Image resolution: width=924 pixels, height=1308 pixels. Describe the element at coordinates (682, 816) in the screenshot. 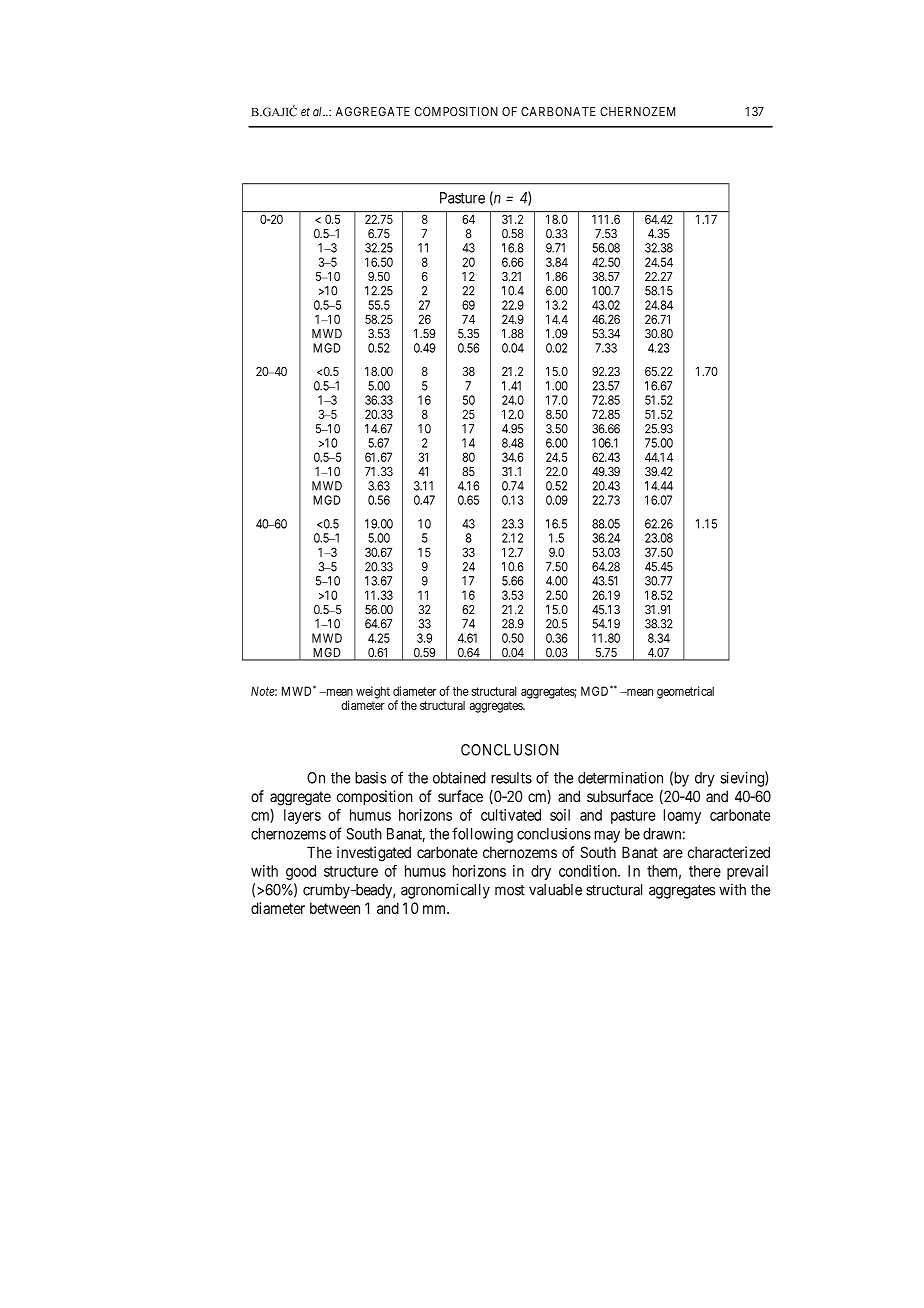

I see `loamy` at that location.
